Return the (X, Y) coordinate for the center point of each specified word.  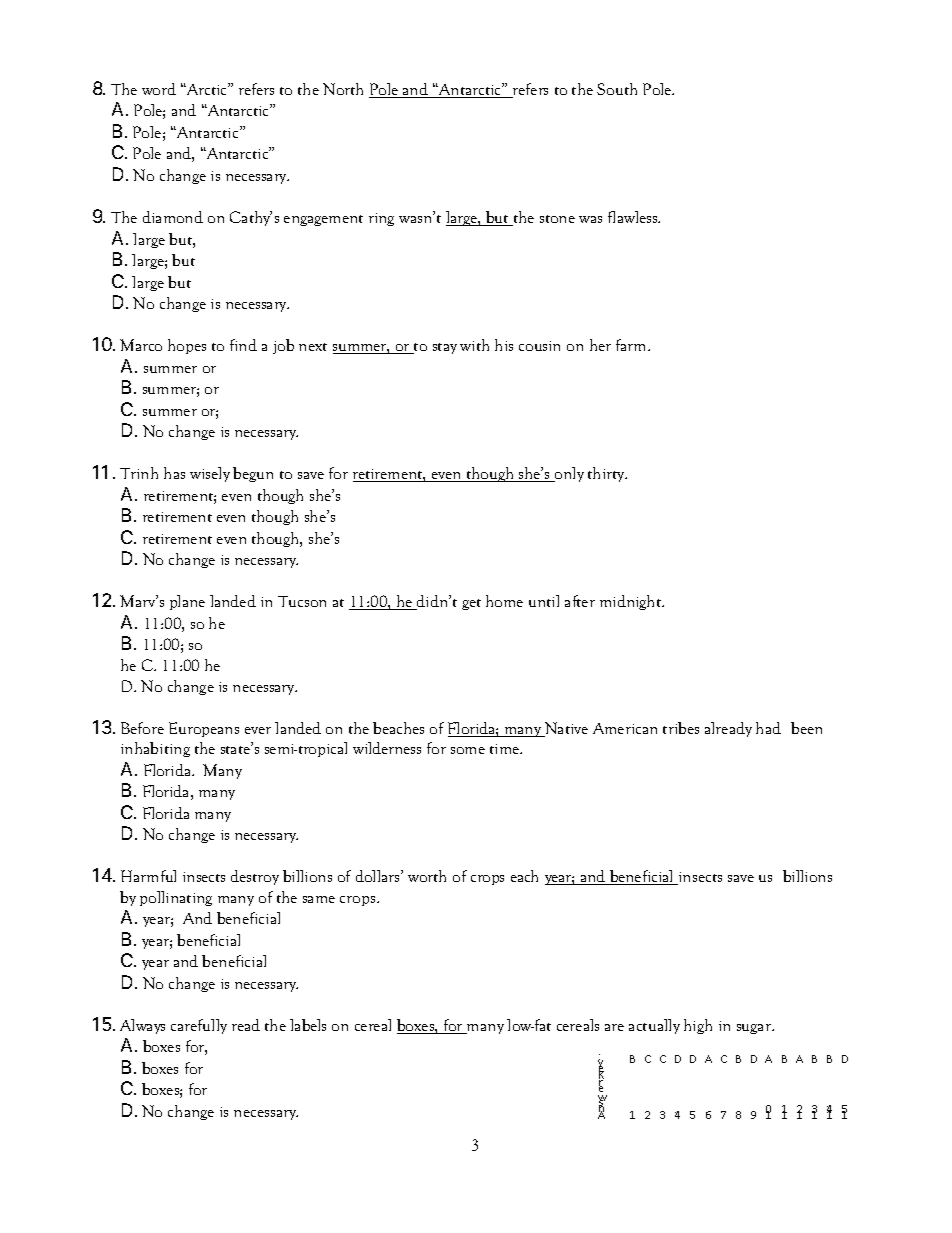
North (343, 89)
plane (187, 602)
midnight (632, 602)
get (471, 604)
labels (308, 1025)
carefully (199, 1026)
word (159, 89)
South (617, 89)
